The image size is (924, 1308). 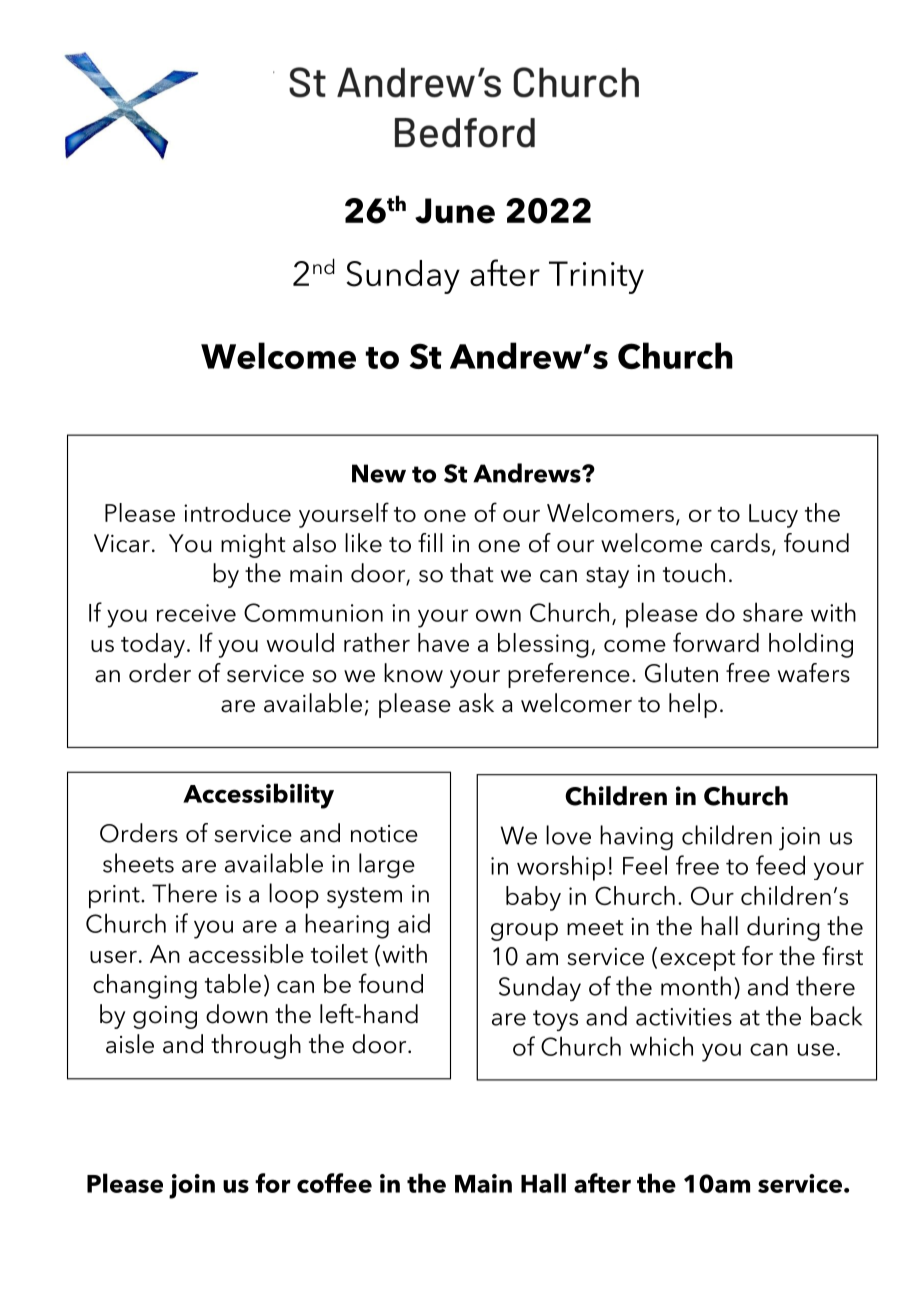 I want to click on group, so click(x=524, y=932).
